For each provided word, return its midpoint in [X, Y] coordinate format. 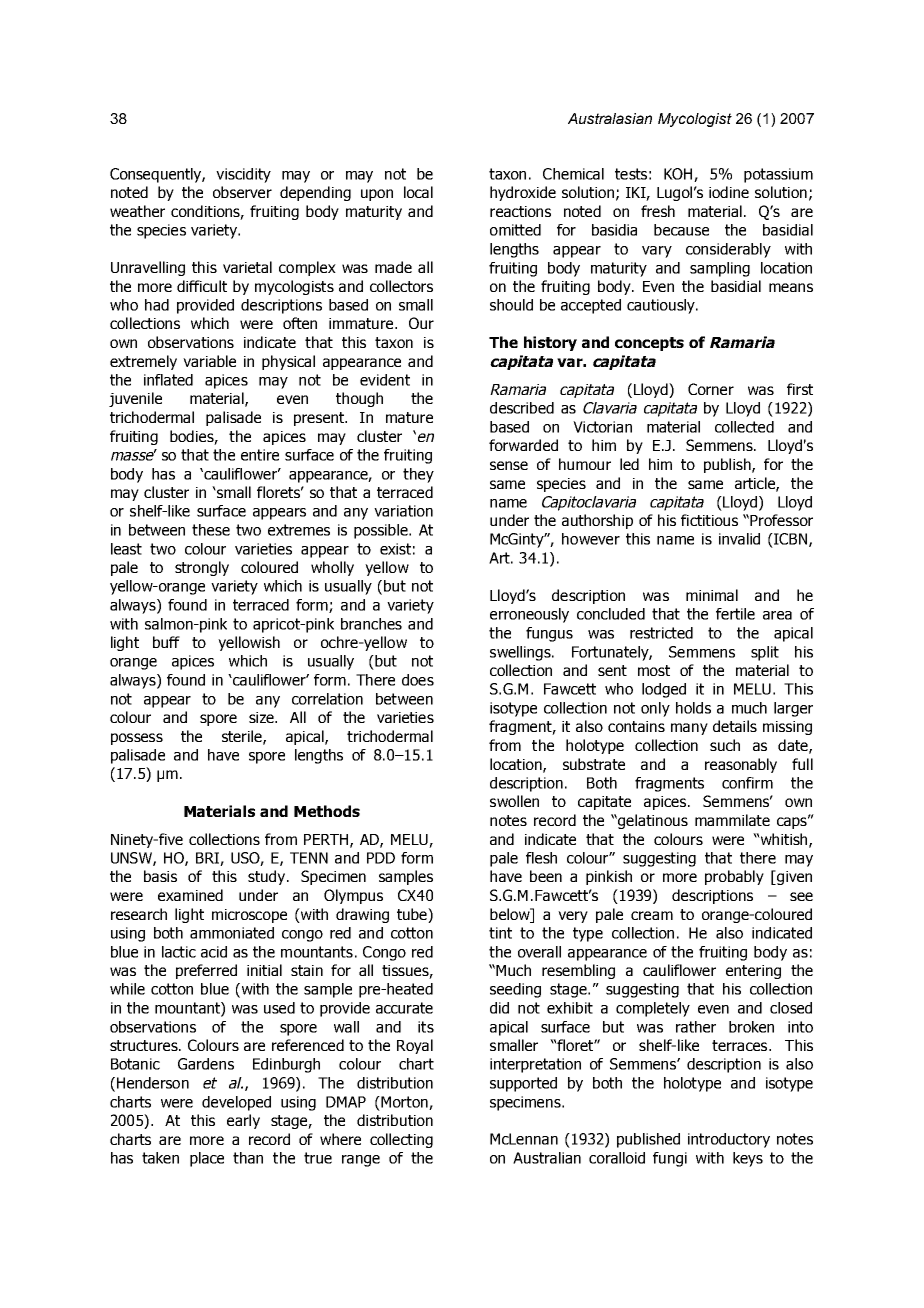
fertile [735, 614]
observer [242, 192]
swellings [521, 653]
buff [166, 642]
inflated [168, 380]
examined [190, 895]
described [522, 408]
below [511, 914]
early [243, 1121]
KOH [679, 175]
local [418, 192]
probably [734, 877]
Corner [711, 389]
